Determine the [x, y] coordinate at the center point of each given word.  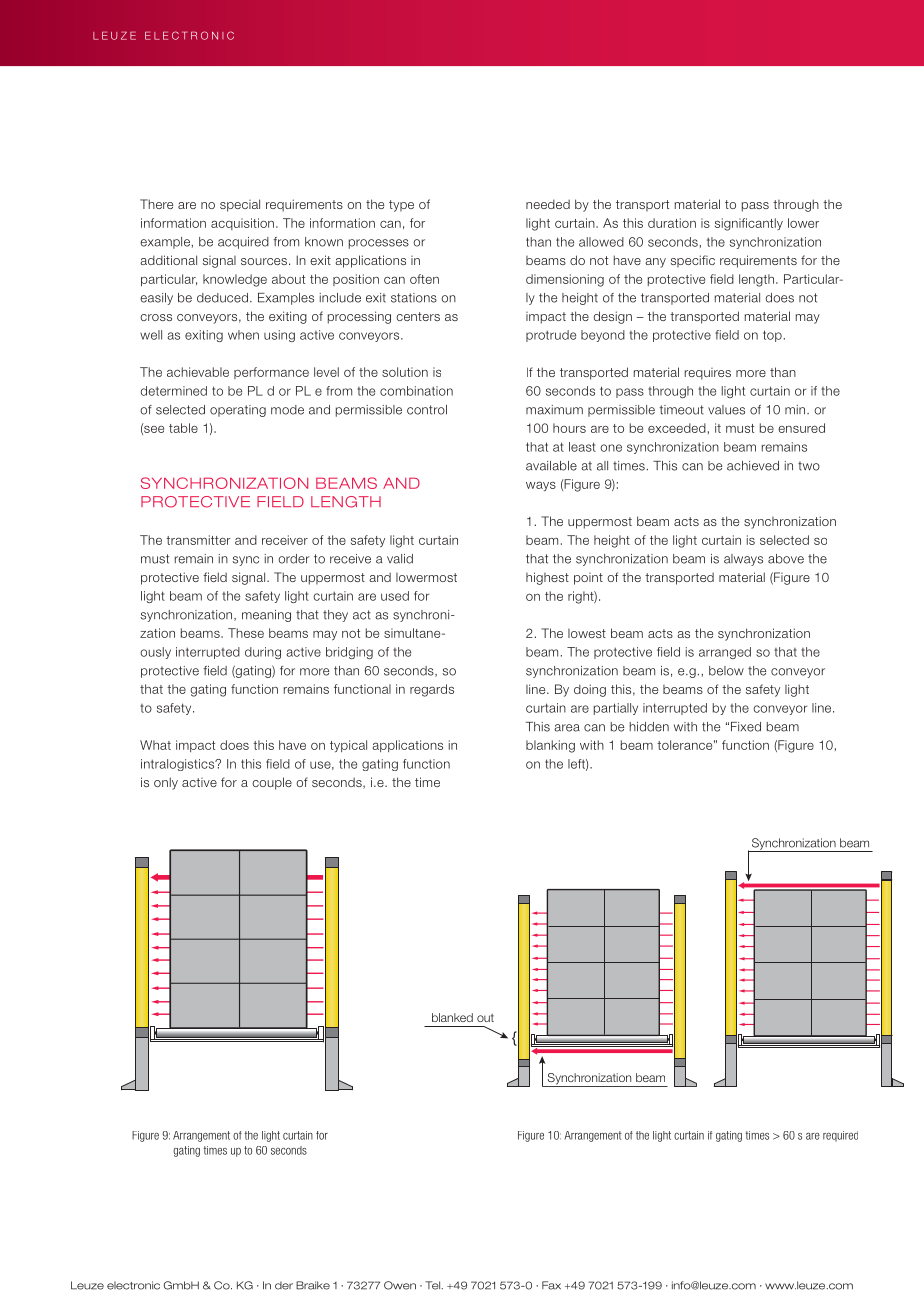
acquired [243, 243]
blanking [550, 746]
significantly [749, 224]
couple [272, 783]
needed [548, 204]
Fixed [746, 727]
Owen [400, 1285]
